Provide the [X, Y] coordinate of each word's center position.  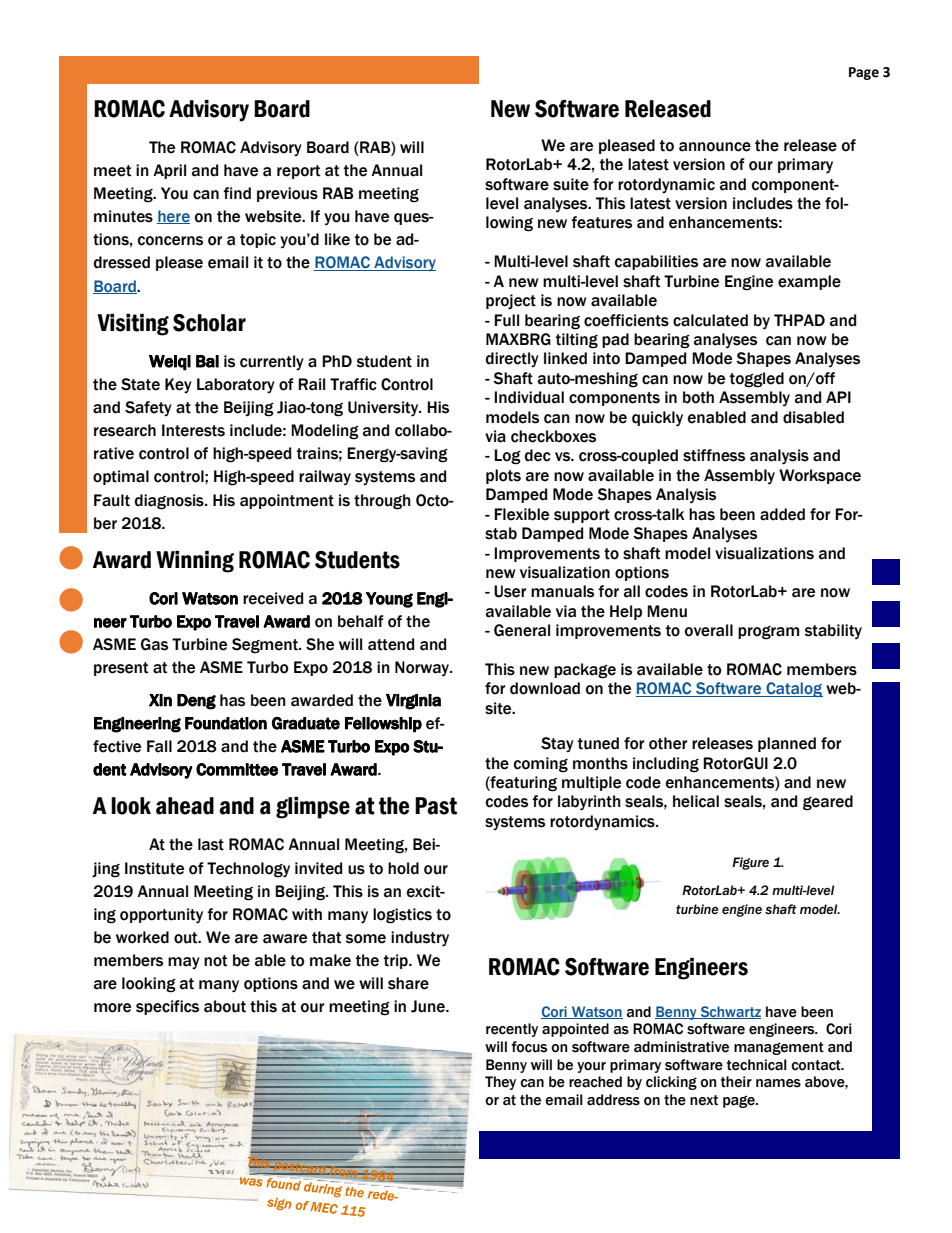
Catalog [793, 689]
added [782, 514]
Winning [195, 562]
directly [512, 360]
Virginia [413, 702]
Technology [248, 870]
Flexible [521, 514]
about [225, 1006]
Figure [750, 863]
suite [571, 184]
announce [715, 147]
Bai [207, 361]
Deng [196, 702]
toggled [757, 380]
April [169, 171]
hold [403, 868]
